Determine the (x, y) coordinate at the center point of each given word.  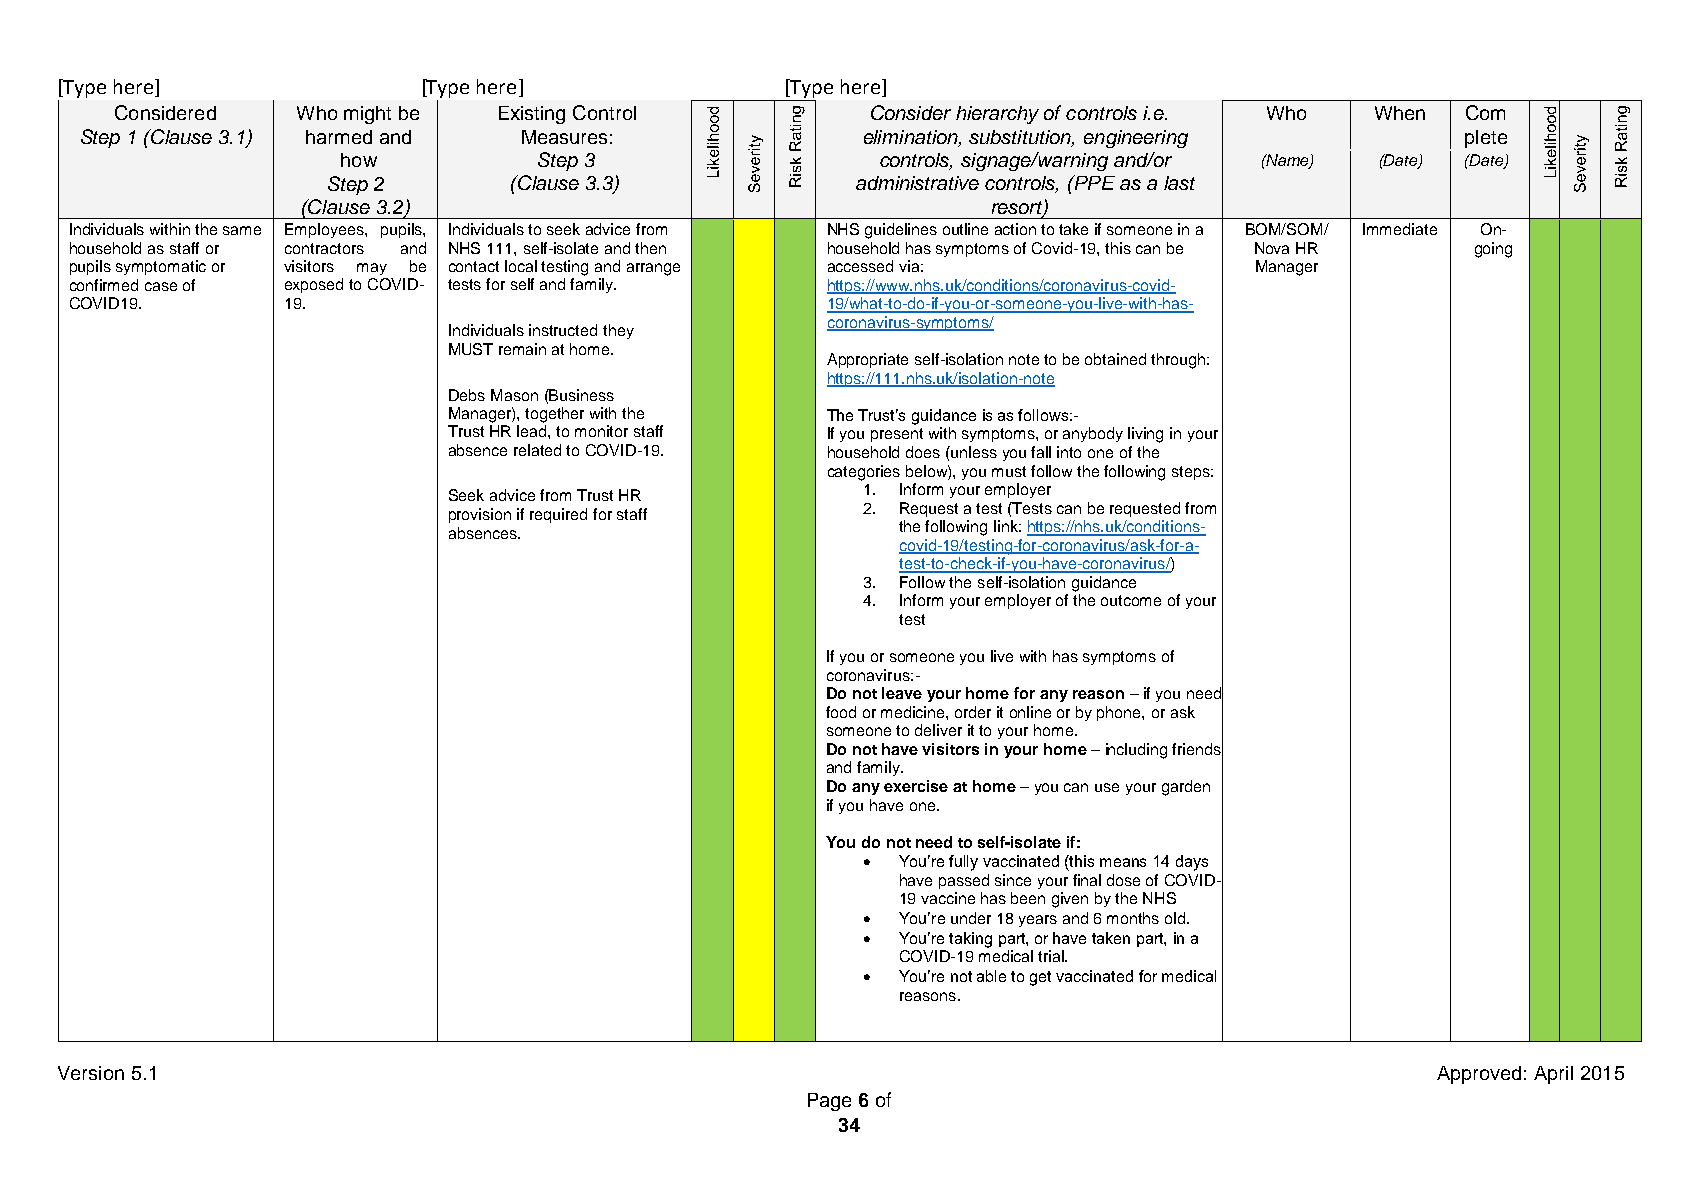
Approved (1479, 1075)
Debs (467, 395)
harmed (339, 137)
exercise (916, 786)
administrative (917, 183)
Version (91, 1073)
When (1400, 113)
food (841, 712)
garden (1186, 788)
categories (864, 473)
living (1145, 435)
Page (829, 1102)
